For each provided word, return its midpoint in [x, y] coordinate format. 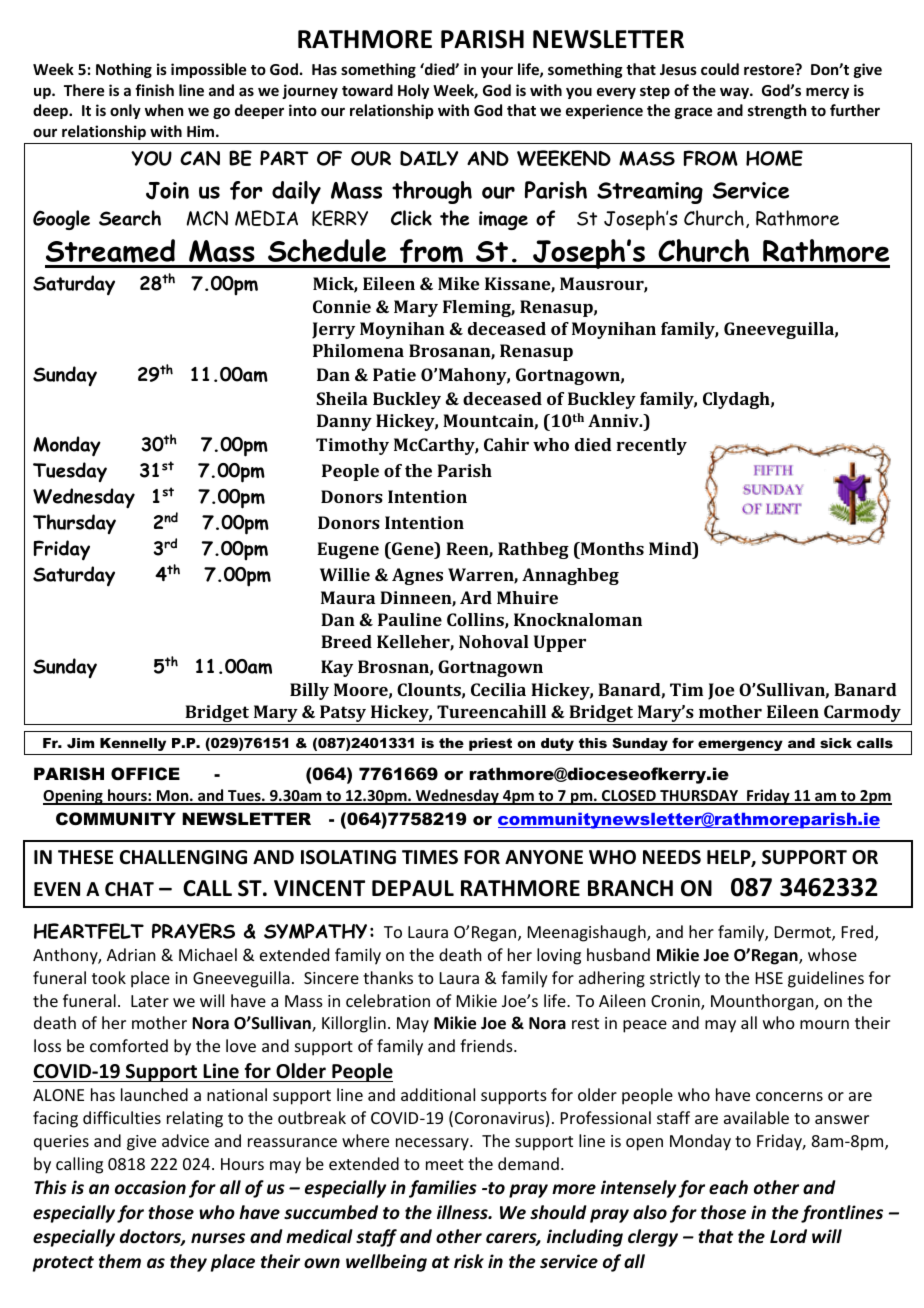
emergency [740, 745]
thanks [388, 977]
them [120, 1261]
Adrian [131, 954]
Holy [413, 91]
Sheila [342, 398]
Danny [344, 422]
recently [651, 446]
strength [777, 111]
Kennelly [133, 744]
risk [469, 1261]
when [164, 110]
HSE [769, 978]
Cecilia [498, 689]
